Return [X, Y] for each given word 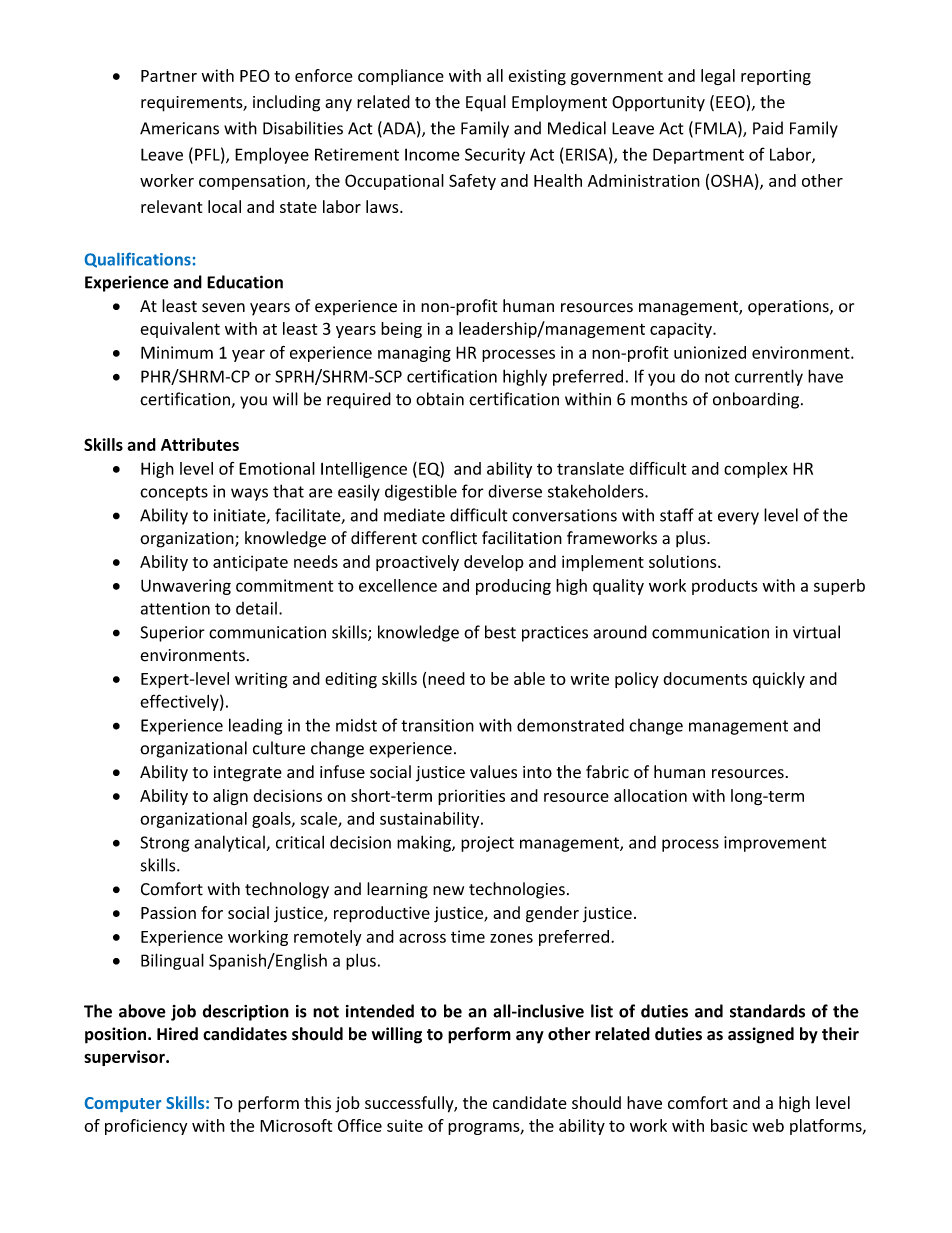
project [487, 844]
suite [405, 1125]
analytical [230, 844]
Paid [768, 128]
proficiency [146, 1127]
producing [513, 587]
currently [769, 377]
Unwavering [186, 587]
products [725, 587]
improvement [775, 844]
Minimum [177, 352]
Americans [179, 128]
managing [414, 354]
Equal [486, 103]
